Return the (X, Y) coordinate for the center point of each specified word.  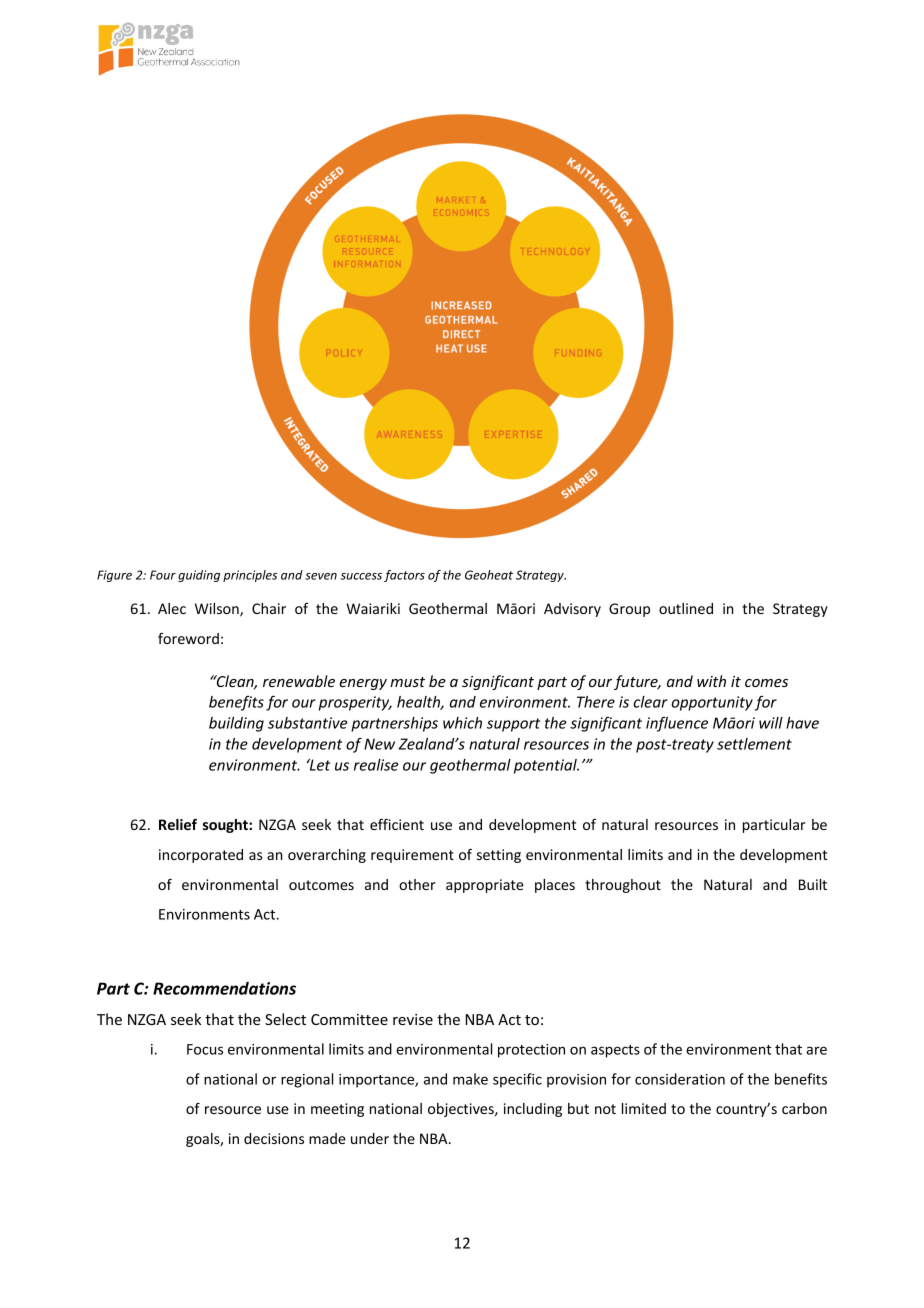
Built (813, 884)
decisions (274, 1138)
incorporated (201, 856)
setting (499, 856)
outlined (686, 608)
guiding (199, 576)
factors (404, 576)
